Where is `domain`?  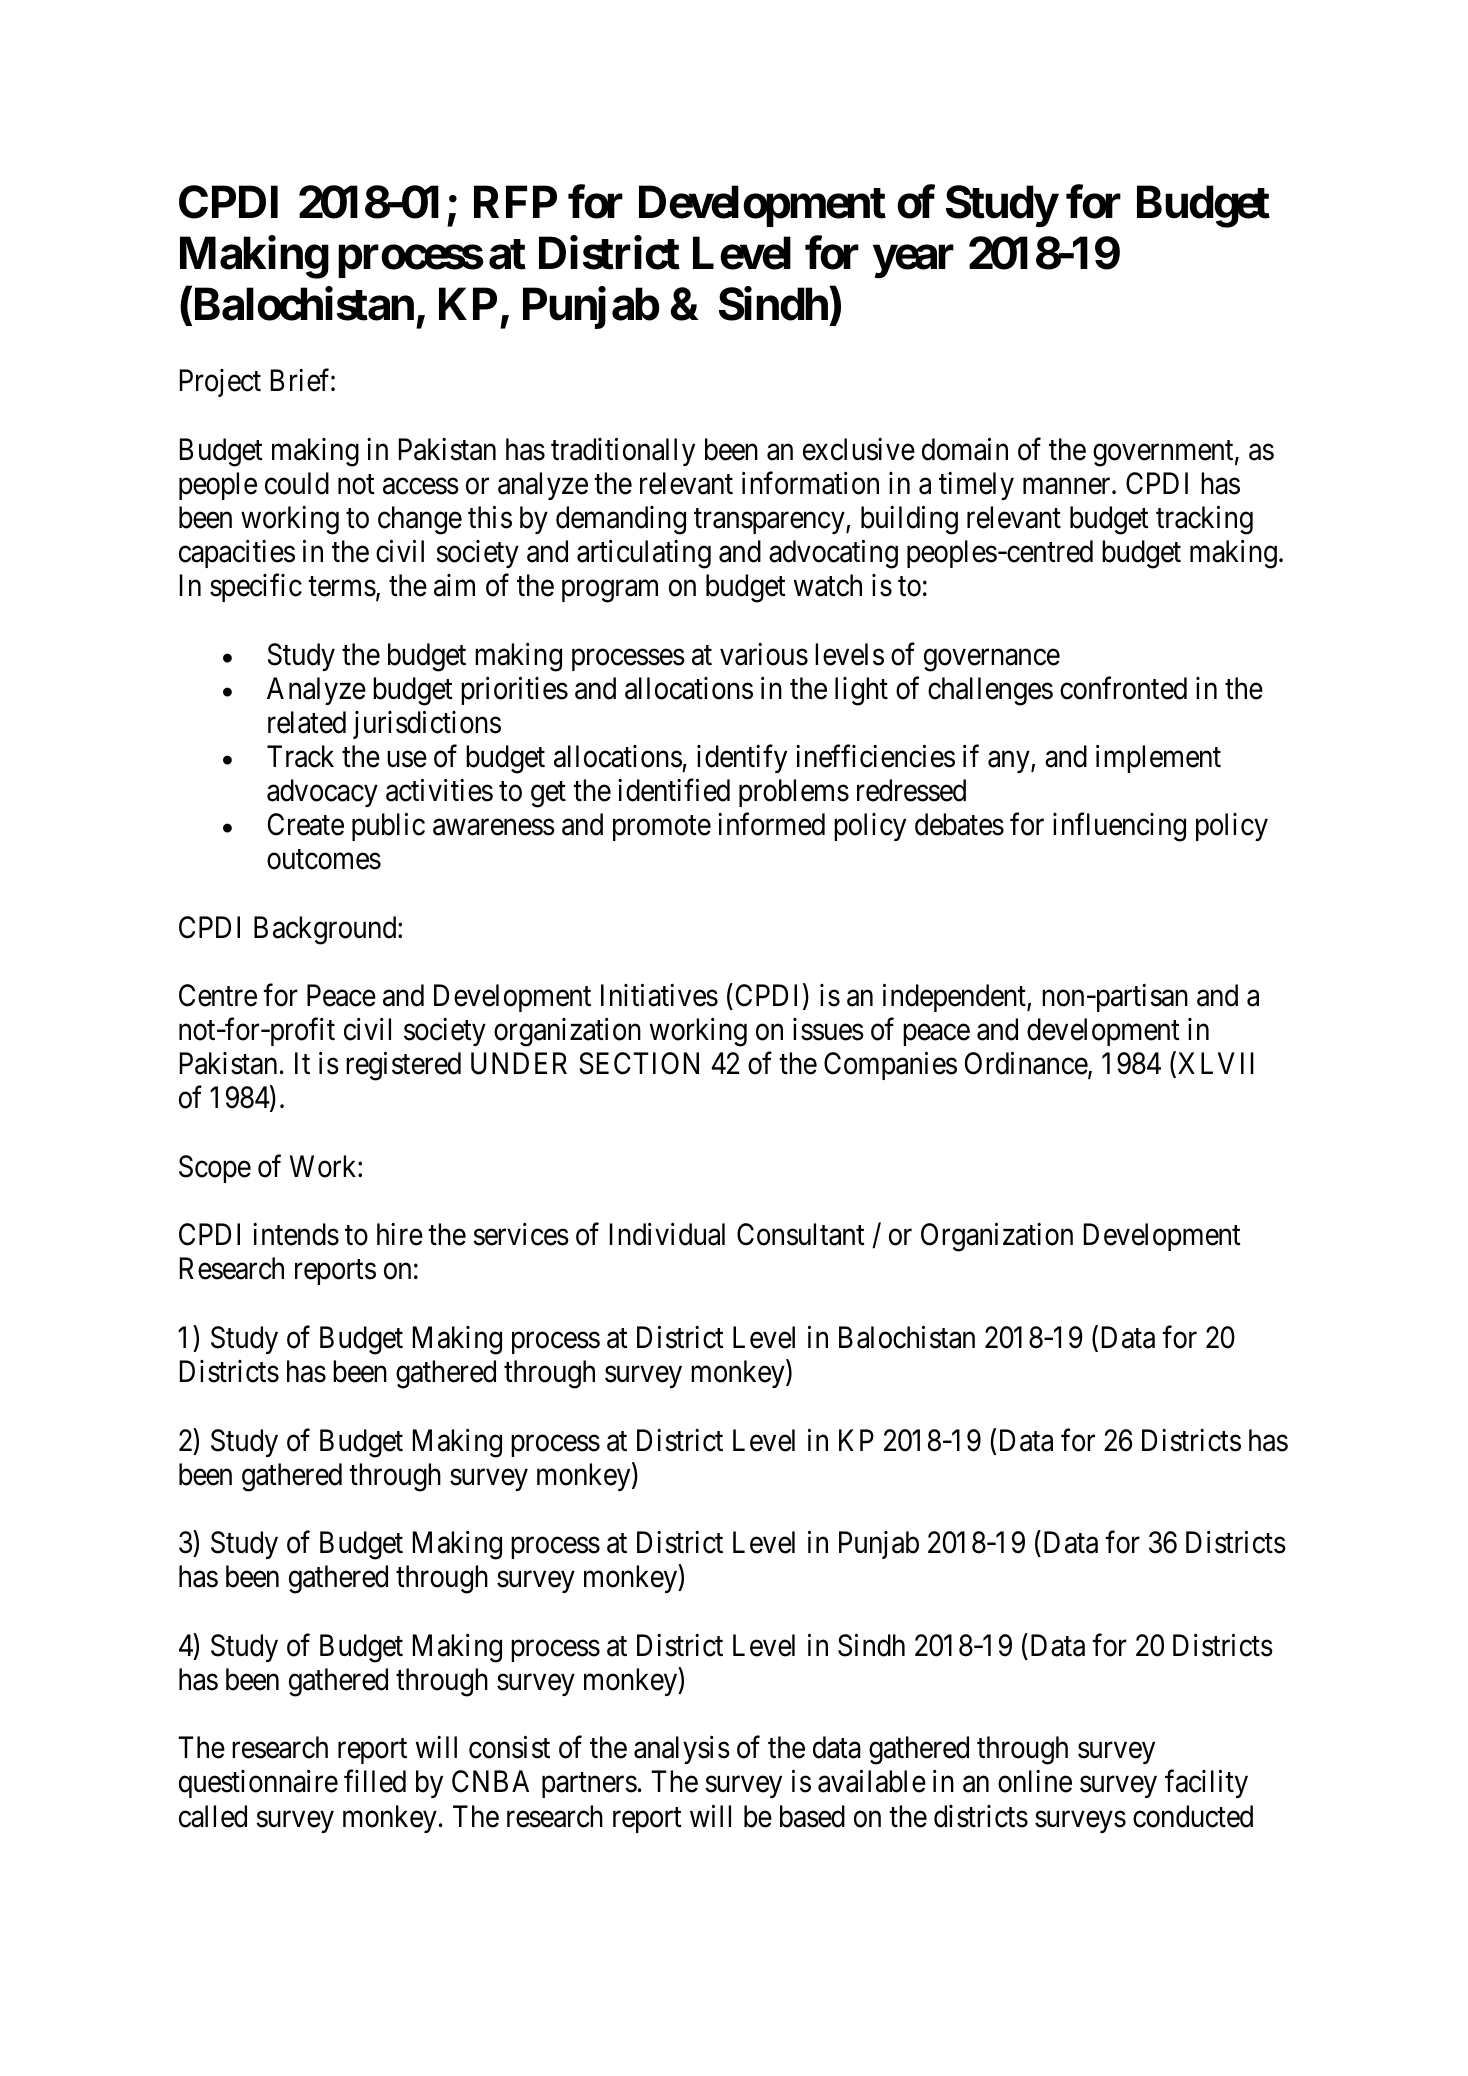
domain is located at coordinates (965, 449).
